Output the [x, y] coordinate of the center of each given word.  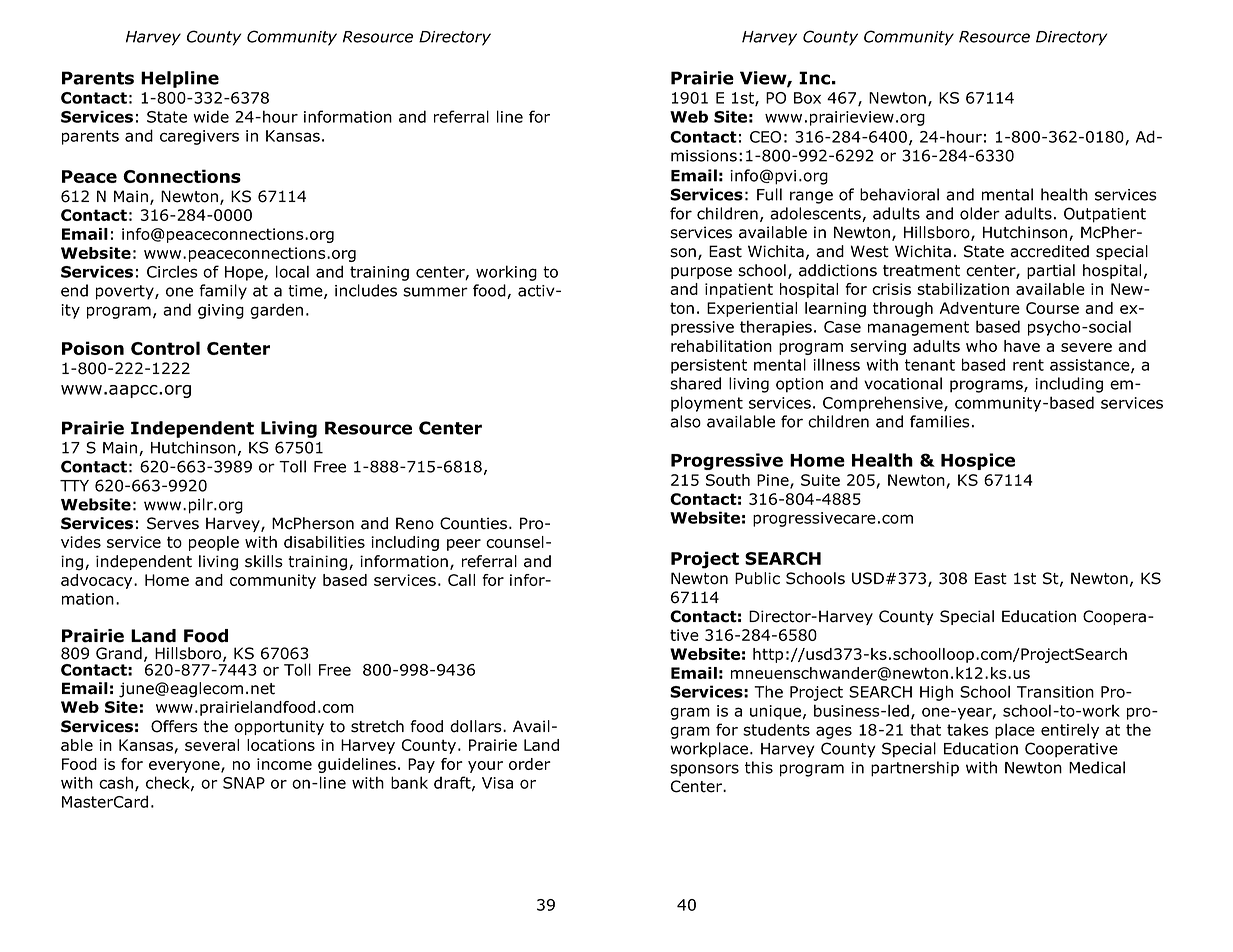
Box [807, 98]
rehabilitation [721, 346]
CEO [765, 137]
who [981, 346]
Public [757, 578]
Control [165, 348]
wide [211, 116]
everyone [185, 767]
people [214, 543]
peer [464, 545]
